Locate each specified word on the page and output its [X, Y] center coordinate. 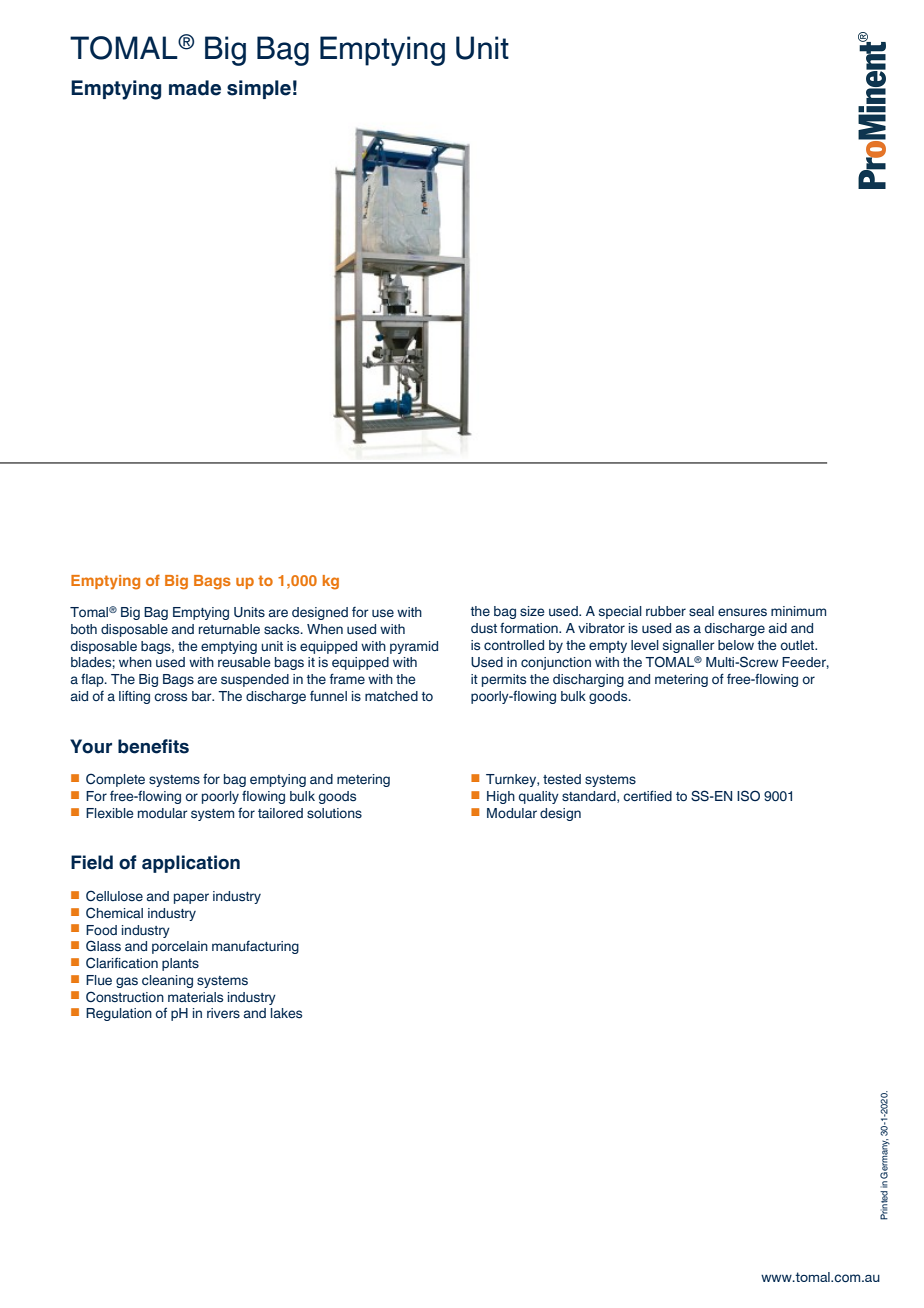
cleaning [167, 981]
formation [530, 627]
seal [701, 611]
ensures [742, 612]
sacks [283, 629]
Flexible [110, 813]
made [195, 88]
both [84, 629]
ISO [748, 795]
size [532, 611]
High [501, 797]
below [736, 645]
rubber [666, 611]
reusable [244, 662]
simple [259, 89]
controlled [514, 645]
